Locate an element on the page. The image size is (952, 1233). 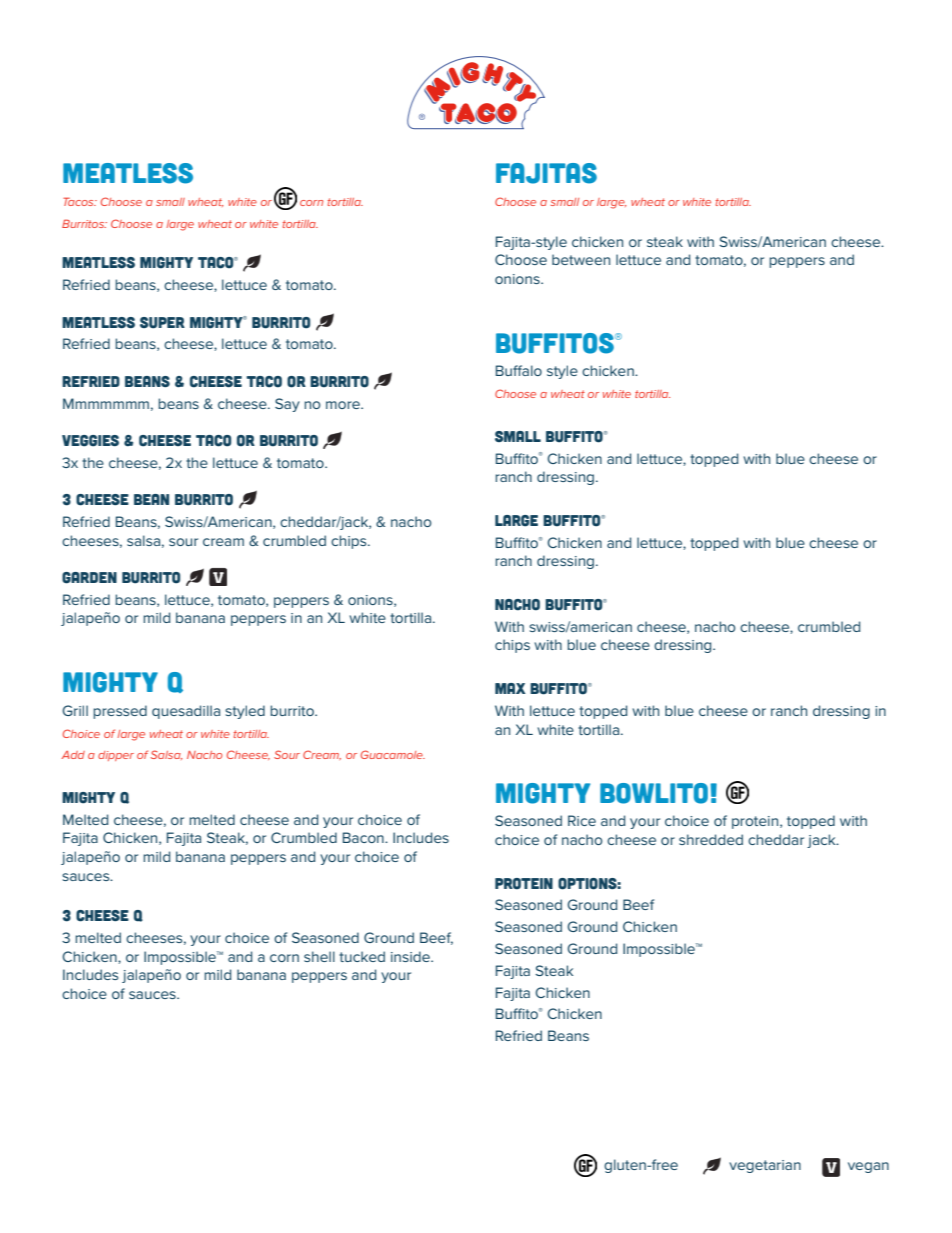
MAX is located at coordinates (510, 688).
